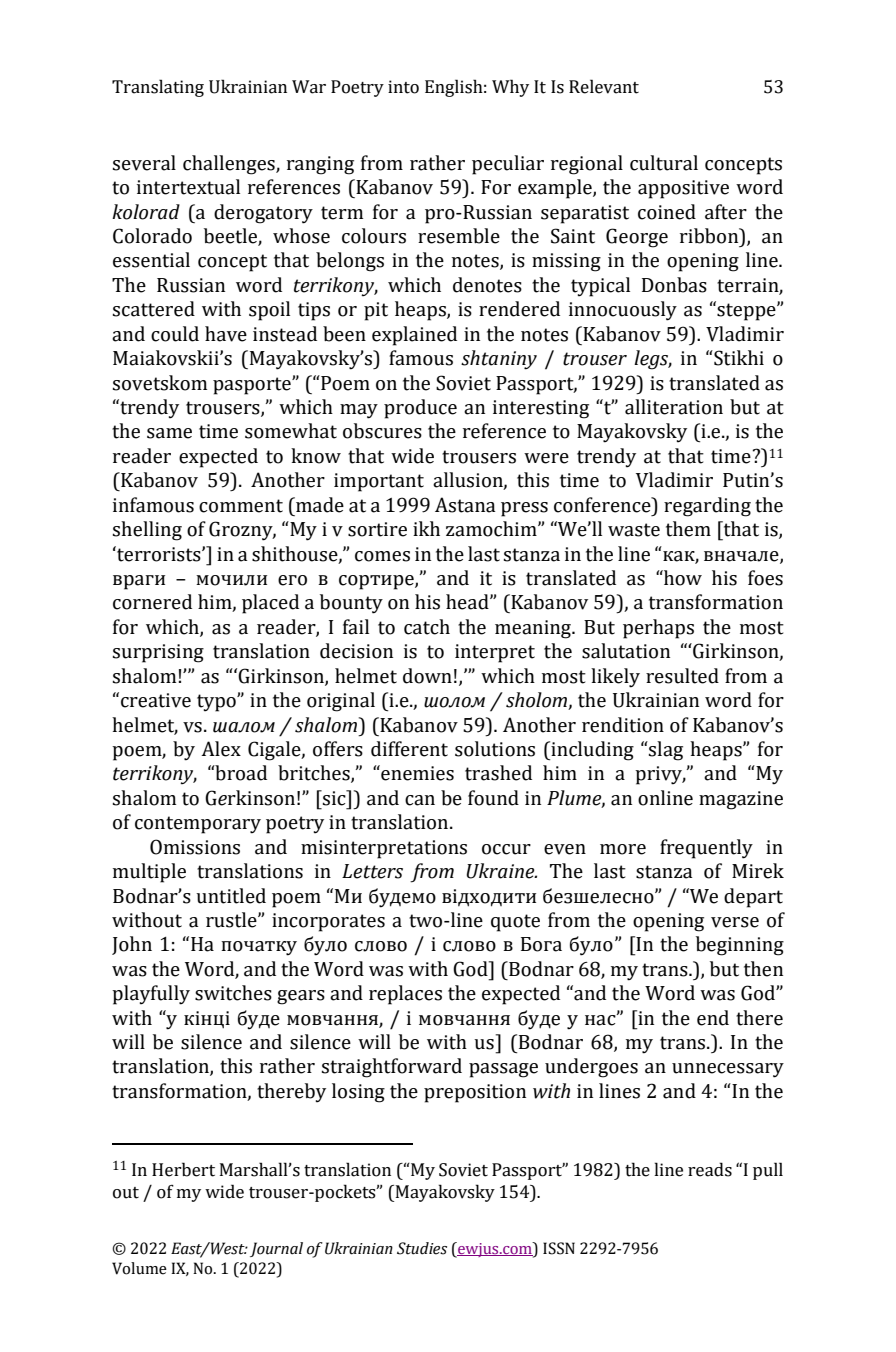  Describe the element at coordinates (169, 433) in the screenshot. I see `same` at that location.
